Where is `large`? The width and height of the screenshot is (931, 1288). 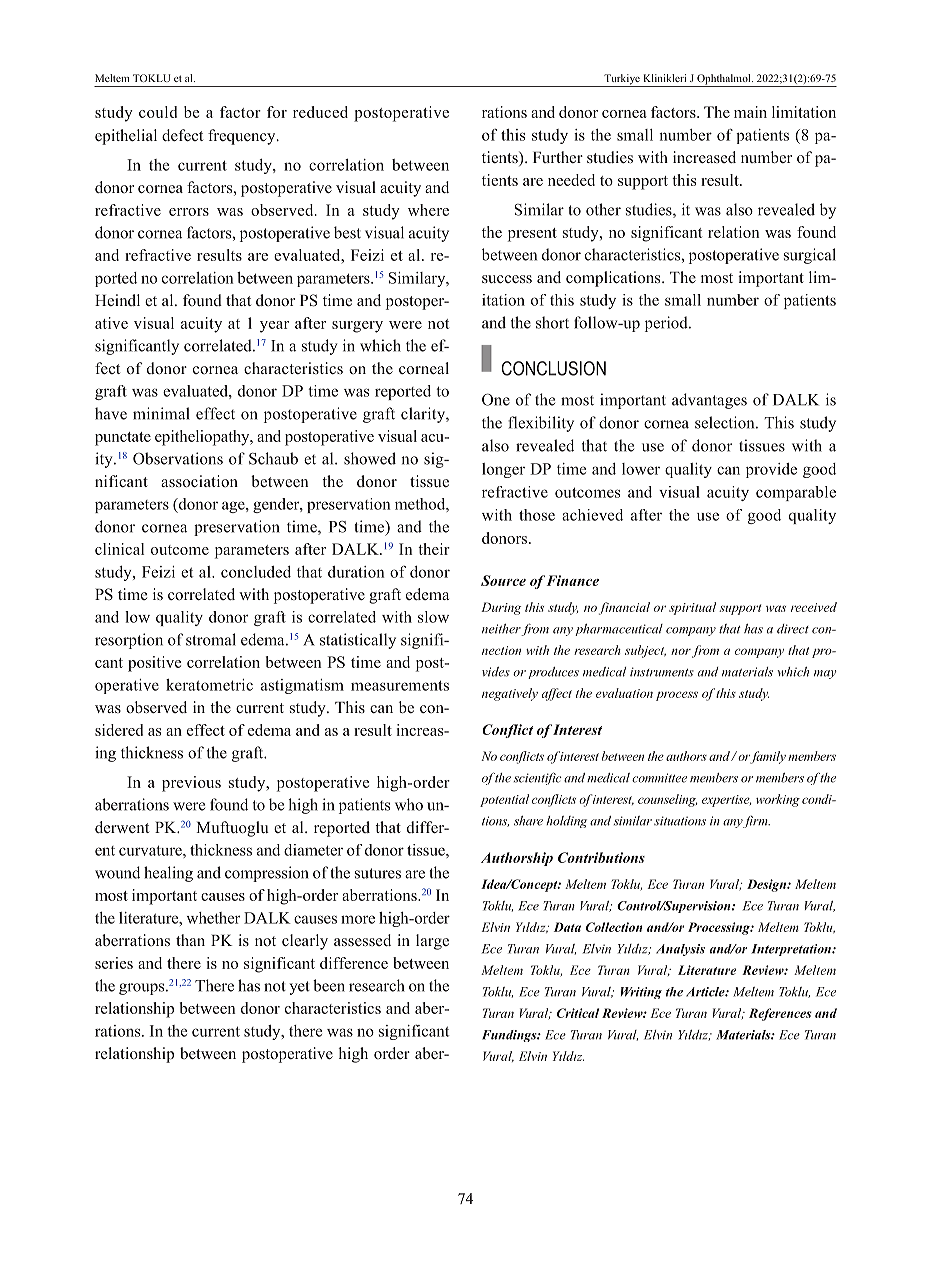 large is located at coordinates (432, 942).
